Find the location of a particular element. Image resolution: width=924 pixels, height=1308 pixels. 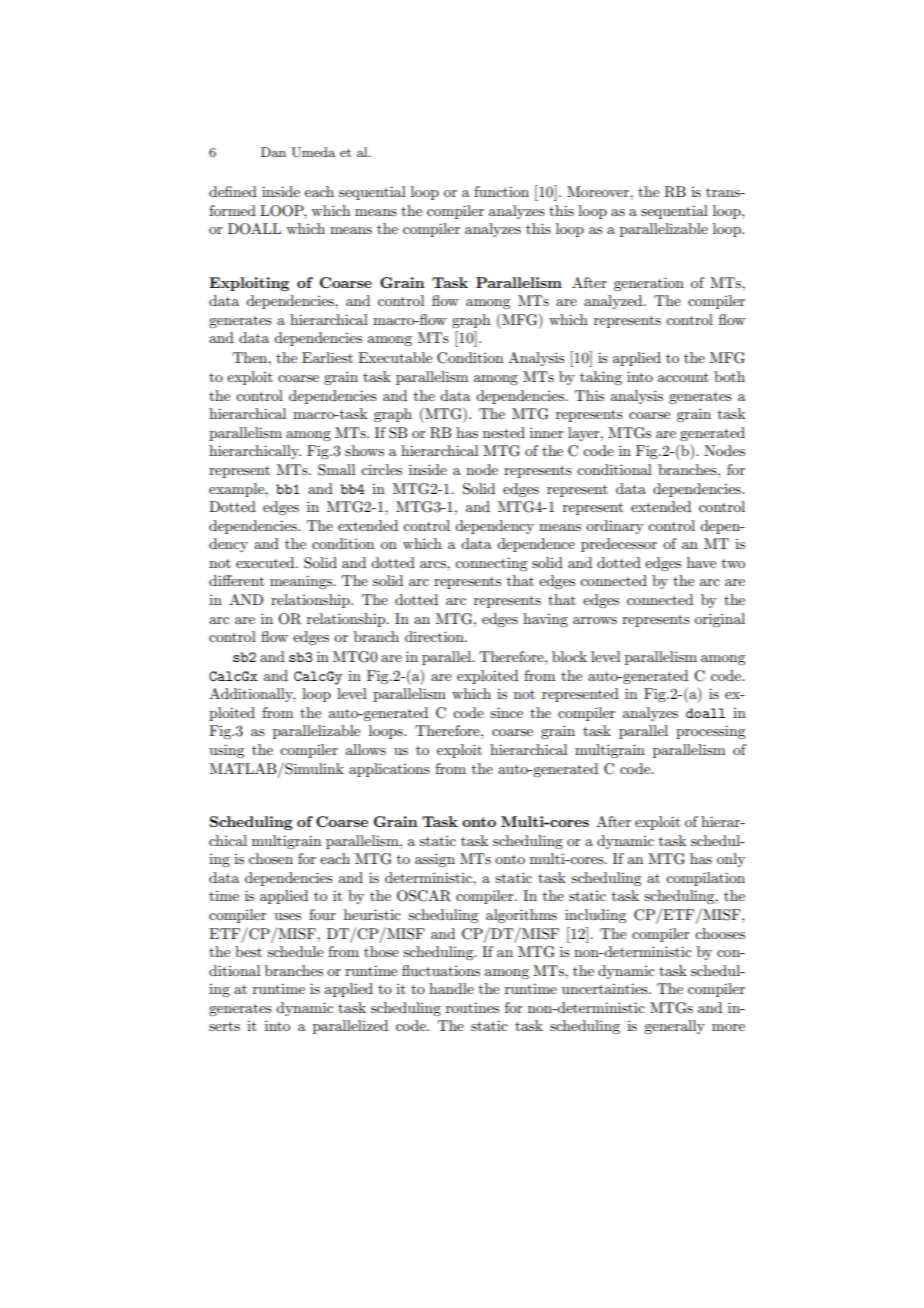

assign is located at coordinates (435, 860).
